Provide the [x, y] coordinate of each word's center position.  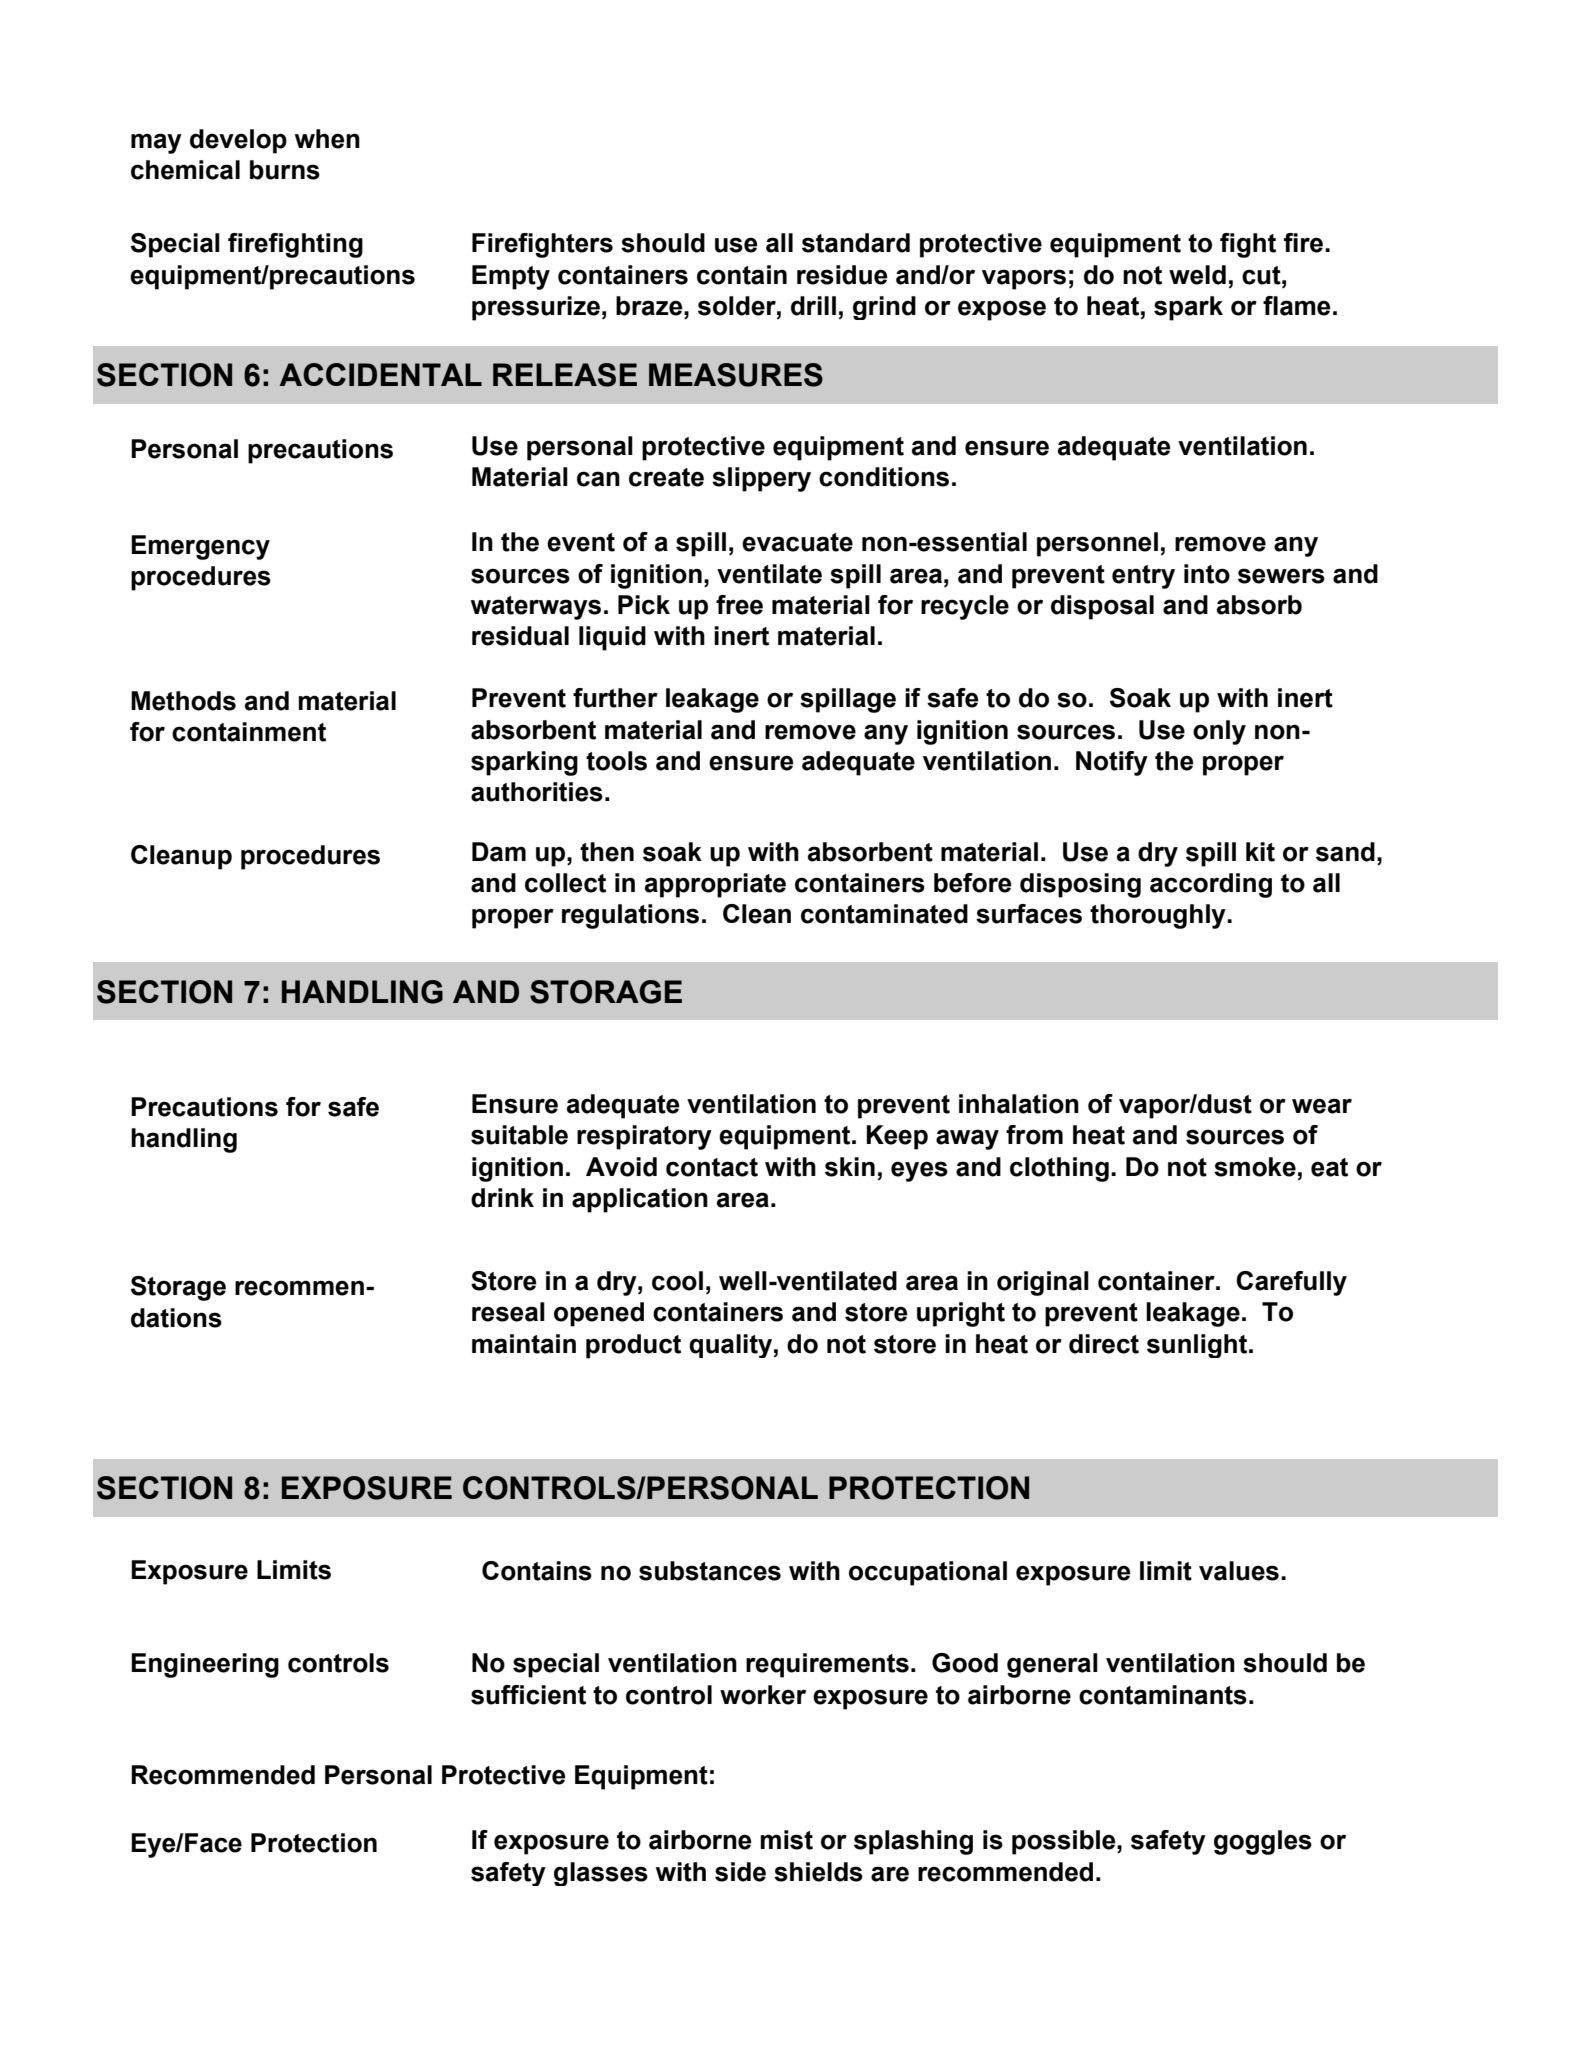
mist [786, 1840]
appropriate [715, 885]
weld [1197, 275]
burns [285, 170]
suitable [519, 1135]
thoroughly [1159, 916]
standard [856, 243]
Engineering [205, 1665]
